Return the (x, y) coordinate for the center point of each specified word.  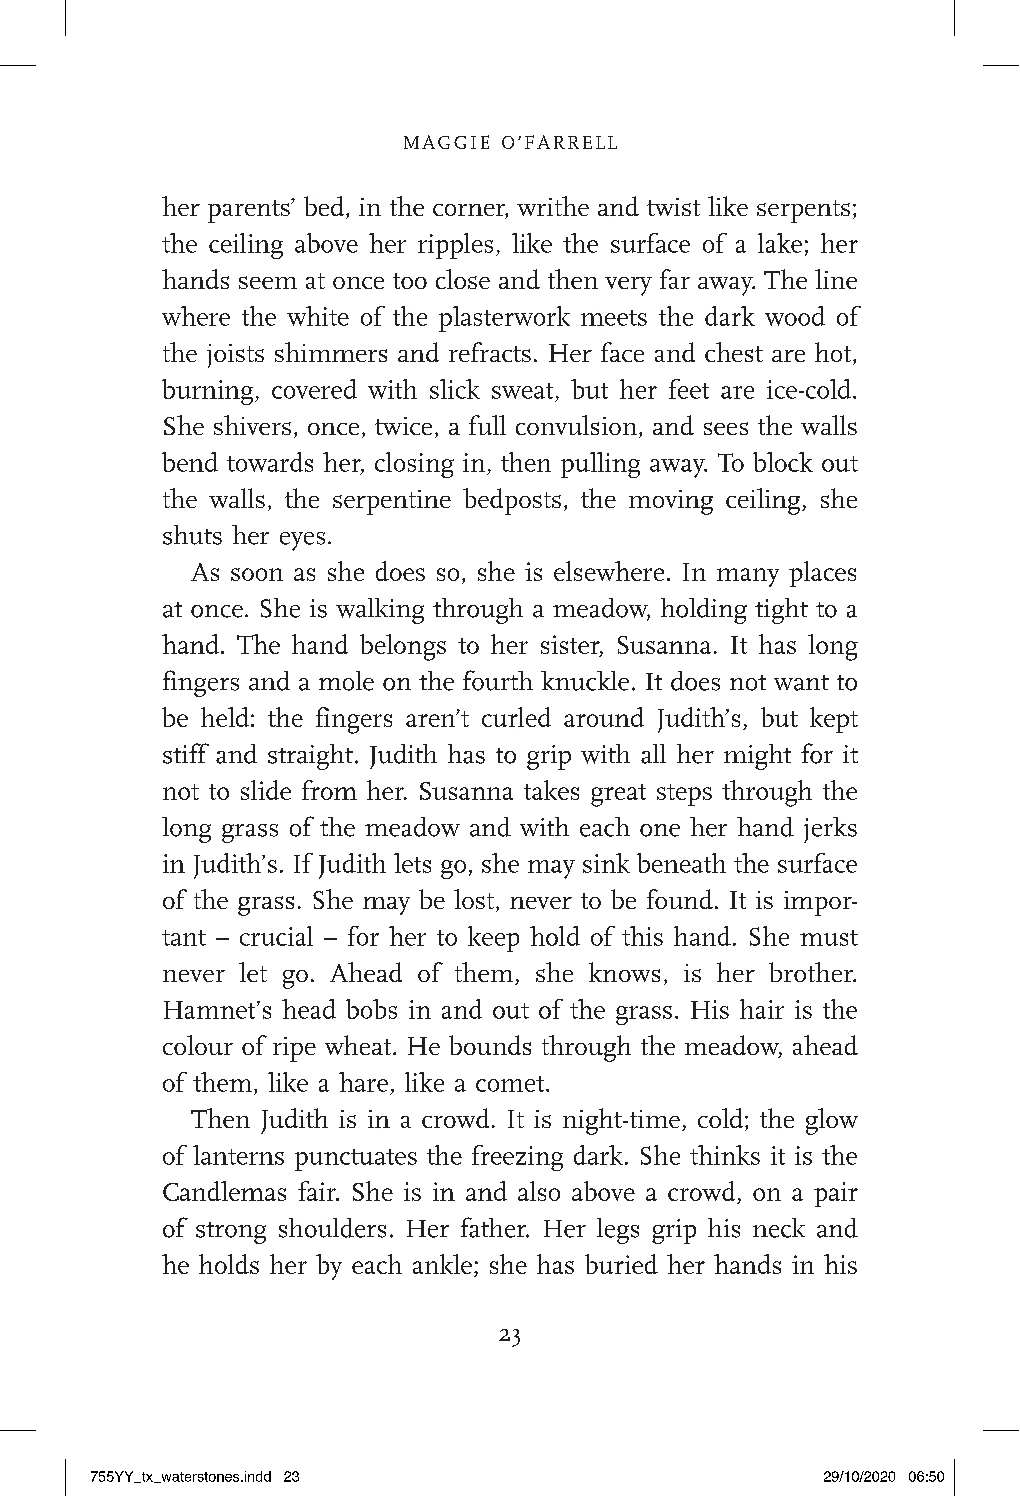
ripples (455, 246)
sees (726, 428)
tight (781, 611)
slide (266, 790)
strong (231, 1233)
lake (780, 243)
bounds (490, 1045)
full (487, 425)
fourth (498, 680)
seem (268, 282)
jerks (830, 830)
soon (257, 574)
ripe (294, 1049)
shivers (252, 425)
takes (551, 790)
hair (762, 1009)
